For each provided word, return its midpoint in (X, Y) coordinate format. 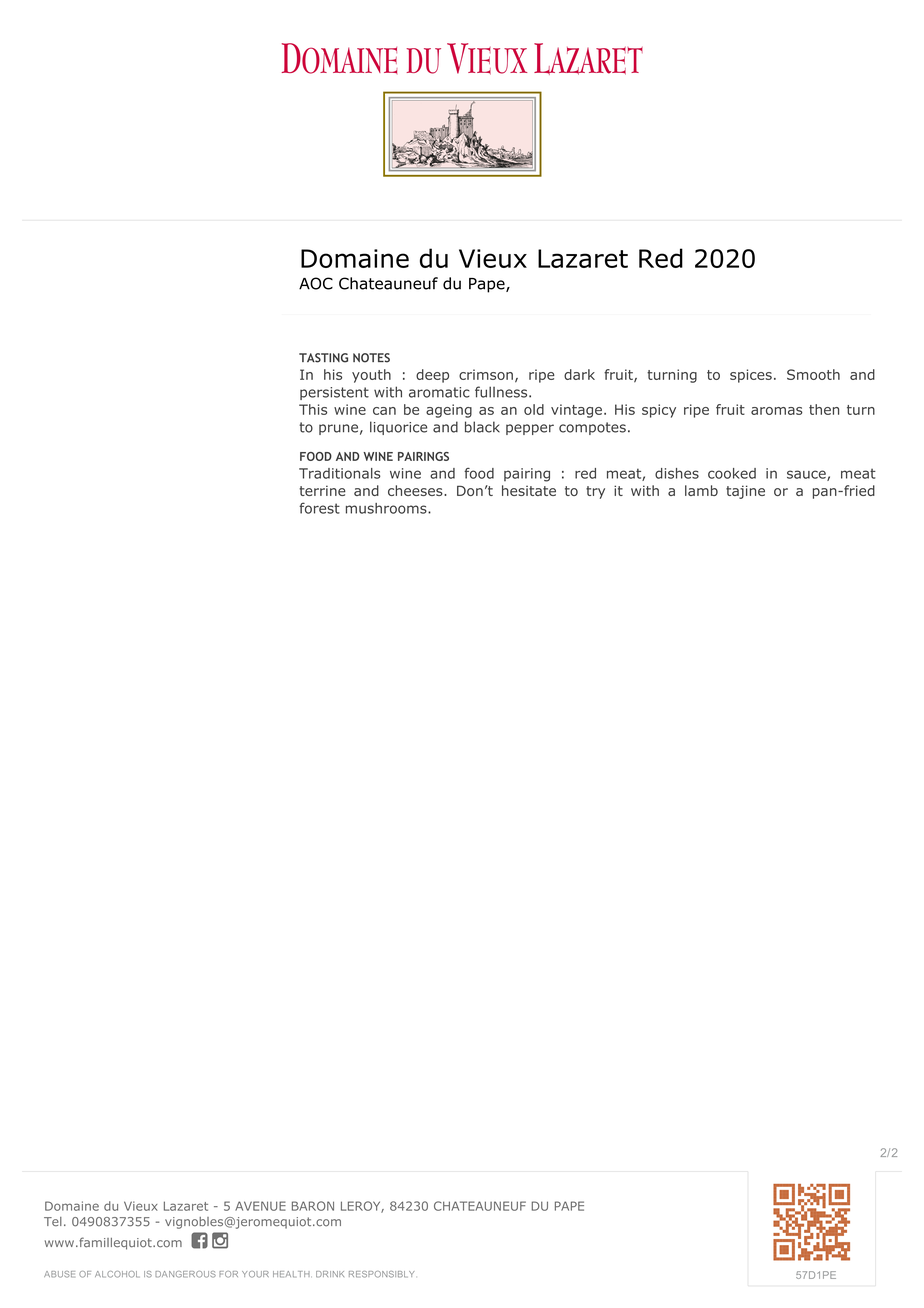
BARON (313, 1206)
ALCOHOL (117, 1274)
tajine (745, 492)
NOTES (371, 358)
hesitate (529, 490)
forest (319, 508)
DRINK (330, 1274)
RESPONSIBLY (381, 1274)
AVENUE (260, 1206)
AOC (316, 283)
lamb (701, 490)
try (595, 492)
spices (751, 376)
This (313, 409)
